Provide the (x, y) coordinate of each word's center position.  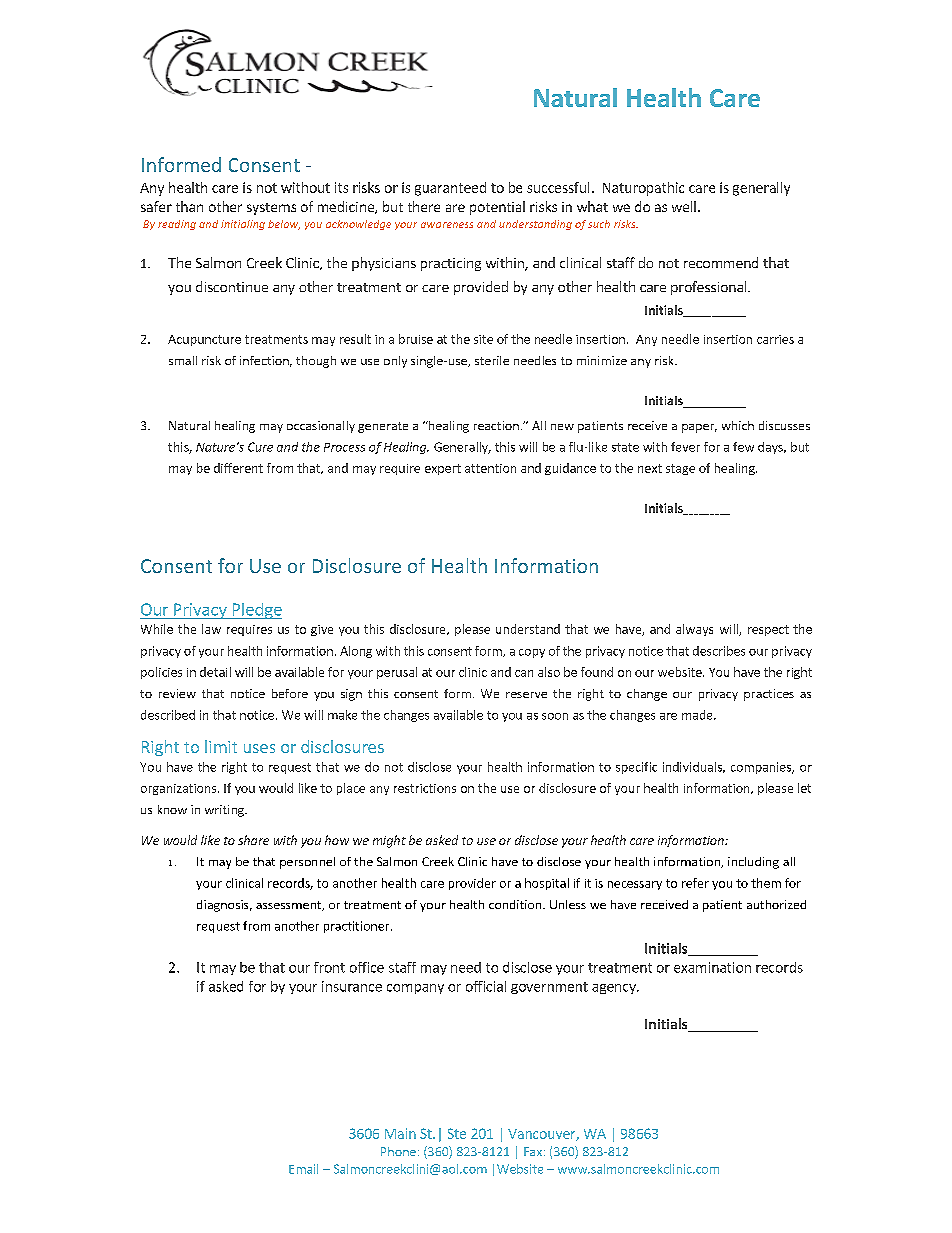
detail (215, 672)
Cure (260, 447)
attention (490, 468)
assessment (289, 906)
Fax (534, 1151)
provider (472, 884)
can (524, 673)
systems (271, 209)
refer (695, 883)
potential (497, 208)
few (743, 447)
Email (303, 1169)
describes (719, 651)
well (684, 206)
